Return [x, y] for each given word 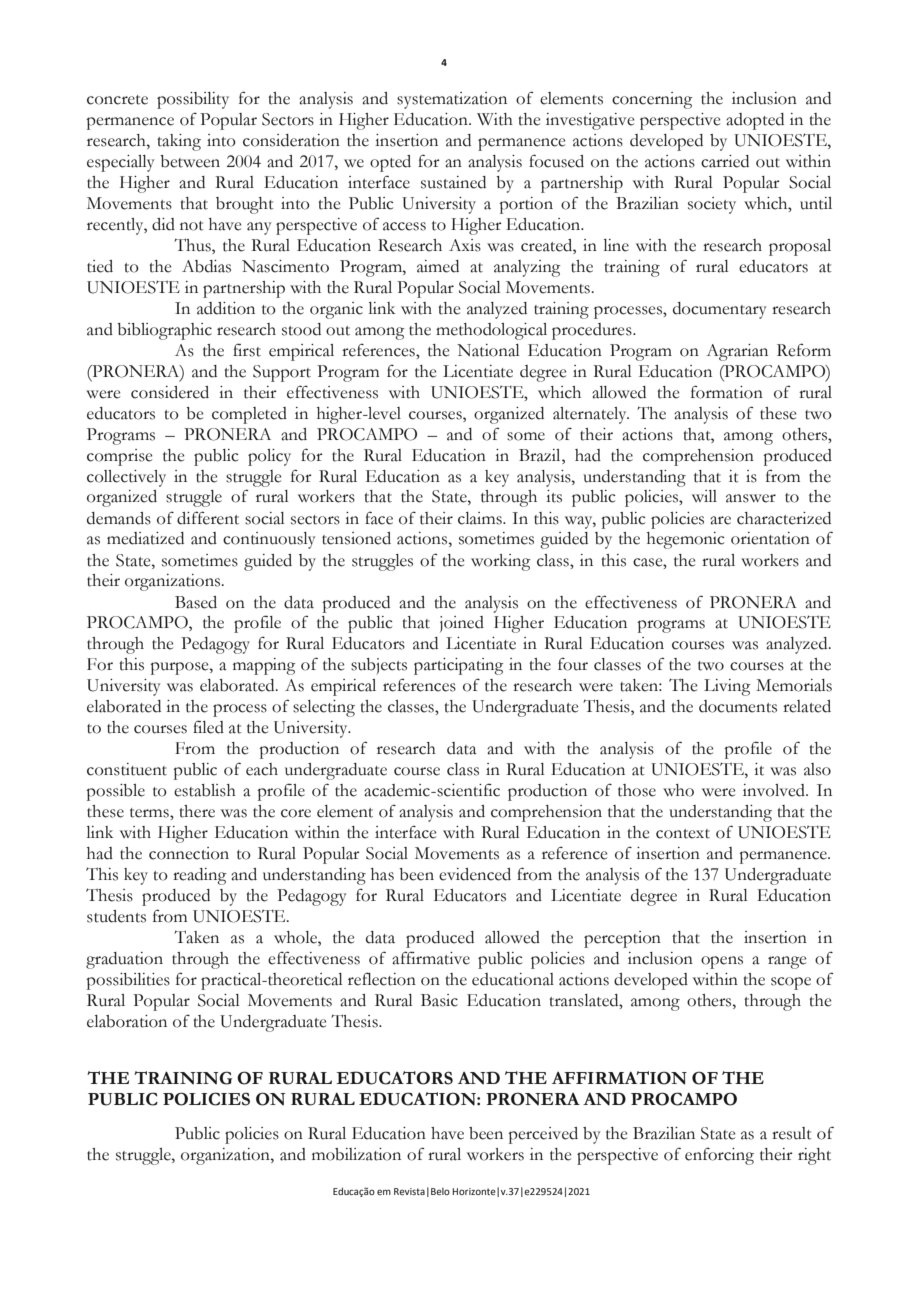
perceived [543, 1135]
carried [725, 161]
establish [205, 790]
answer [751, 498]
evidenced [475, 874]
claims [481, 518]
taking [179, 142]
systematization [452, 100]
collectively [126, 478]
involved [775, 790]
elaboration [127, 1021]
